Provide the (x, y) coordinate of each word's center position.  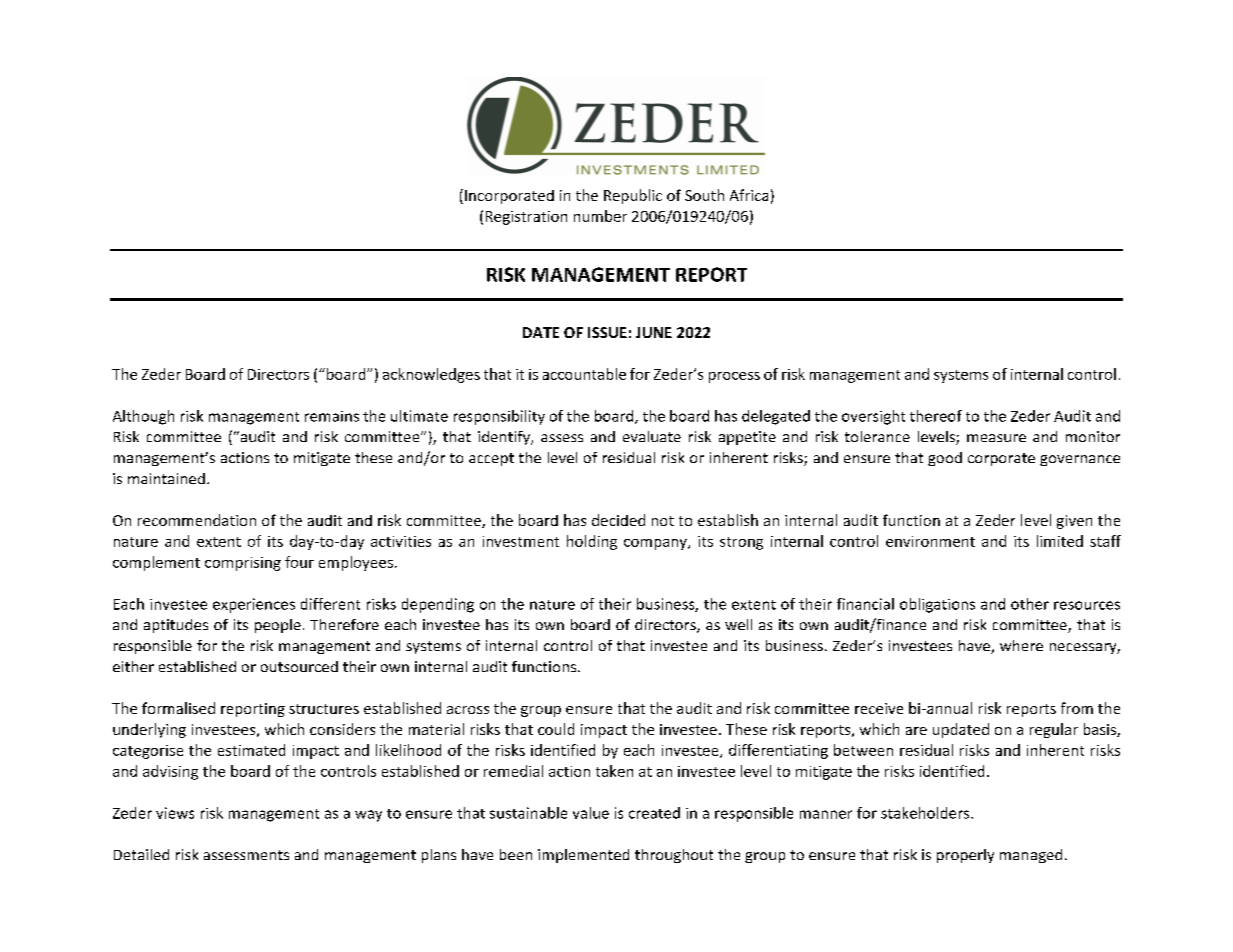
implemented (583, 856)
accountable (584, 374)
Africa (749, 195)
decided (618, 520)
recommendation (197, 520)
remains (332, 416)
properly (965, 856)
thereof (936, 416)
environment (930, 541)
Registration (526, 218)
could (556, 729)
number (600, 216)
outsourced (299, 666)
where (1021, 645)
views (175, 813)
